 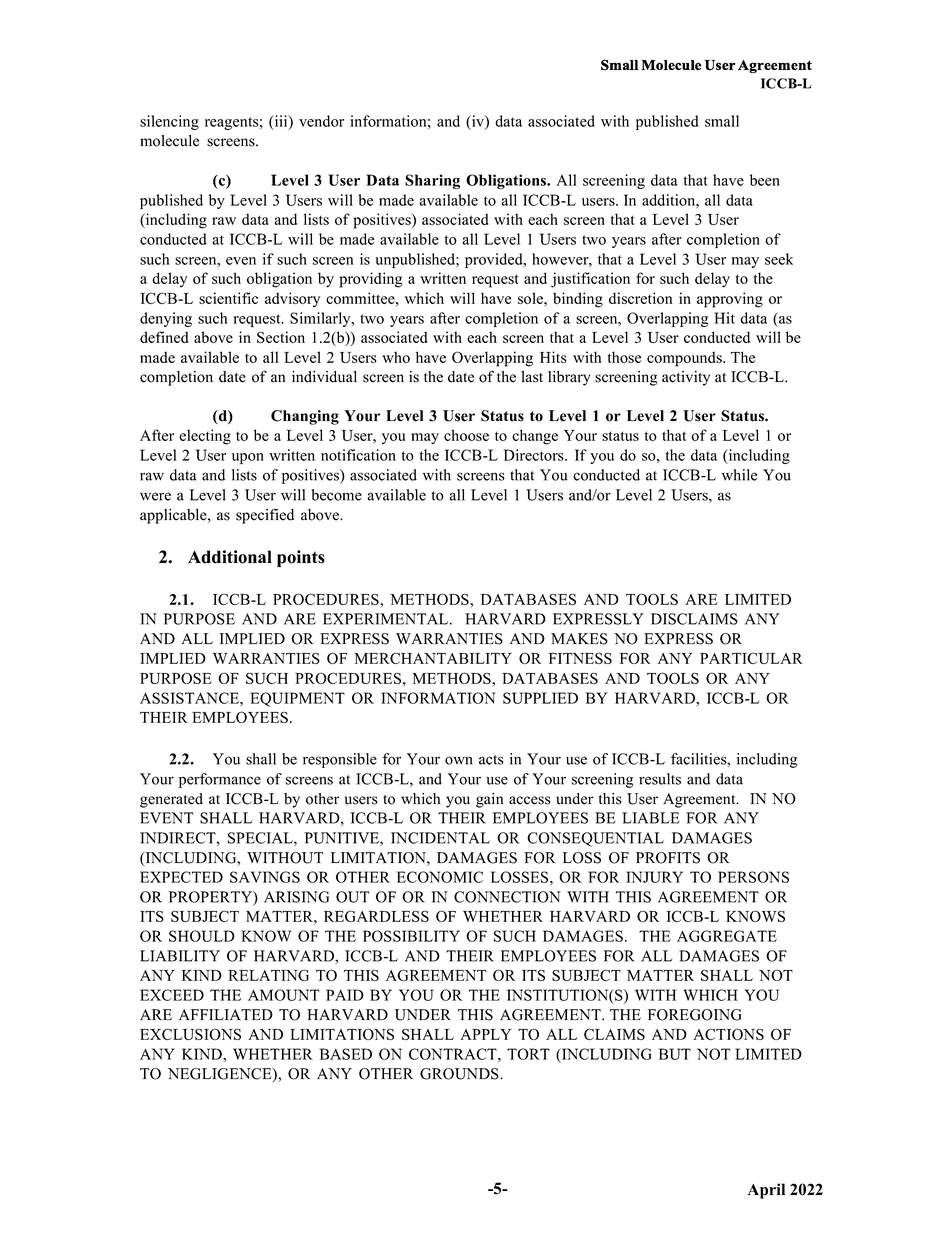 What do you see at coordinates (226, 1014) in the page?
I see `AFFILIATED` at bounding box center [226, 1014].
